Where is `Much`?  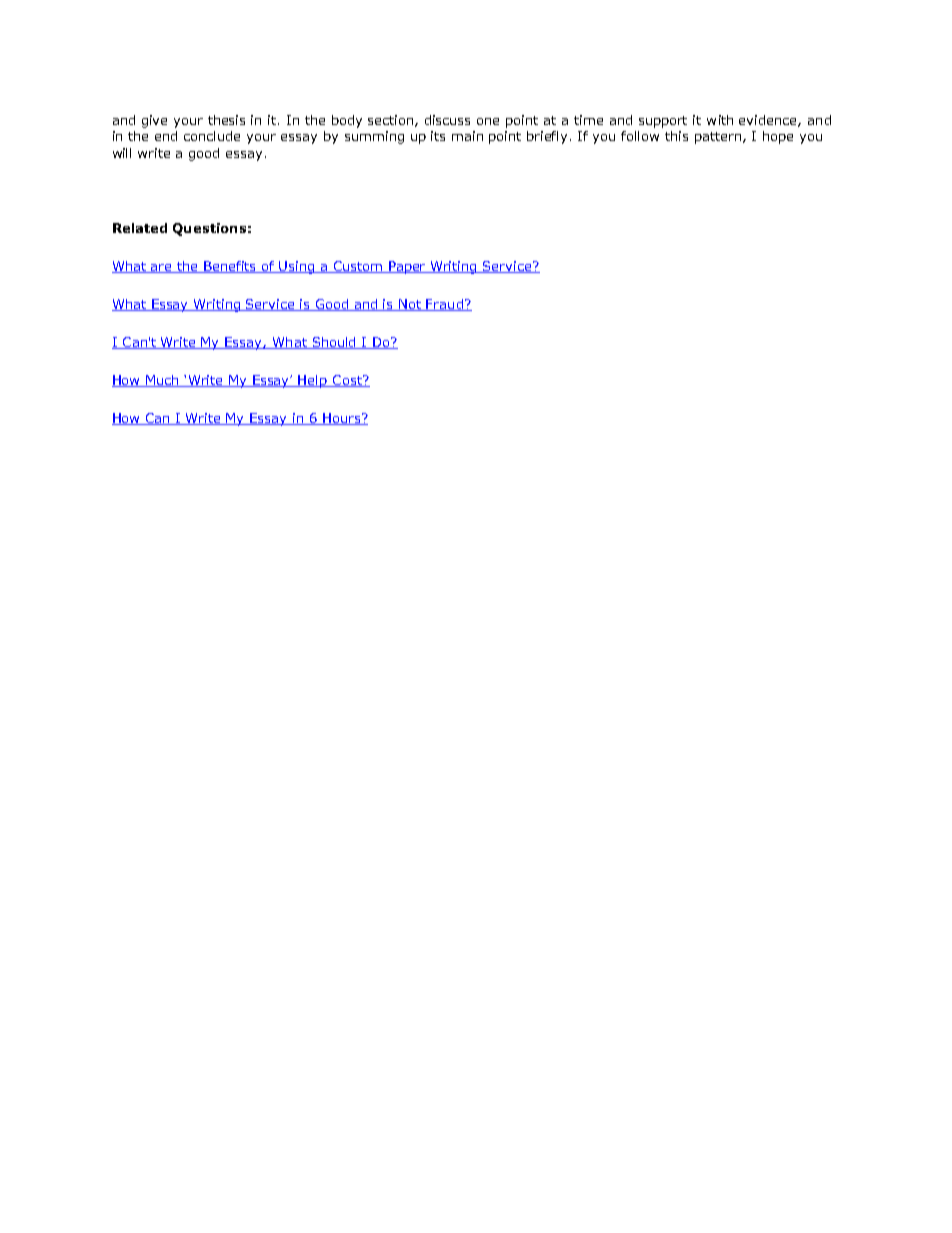
Much is located at coordinates (163, 381).
